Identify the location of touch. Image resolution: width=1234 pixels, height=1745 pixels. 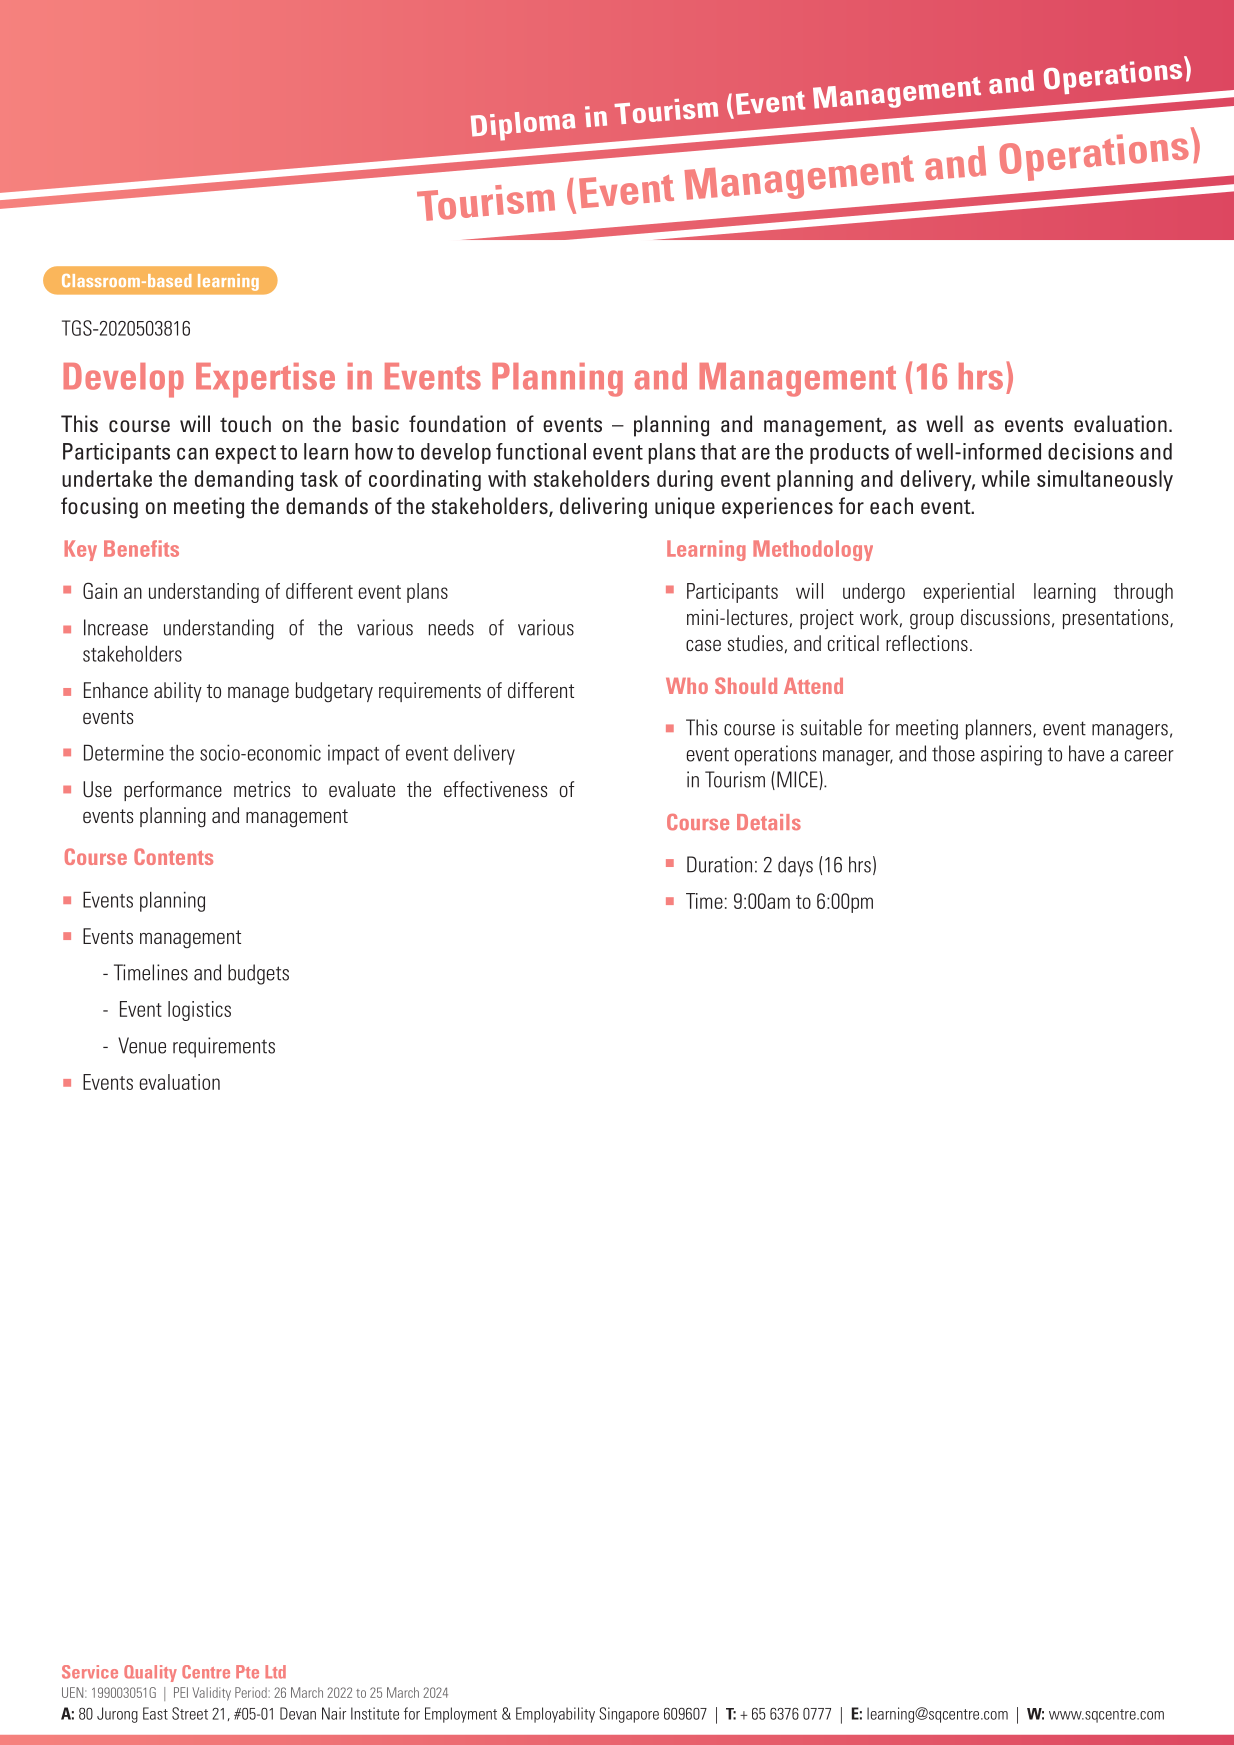
(245, 423).
